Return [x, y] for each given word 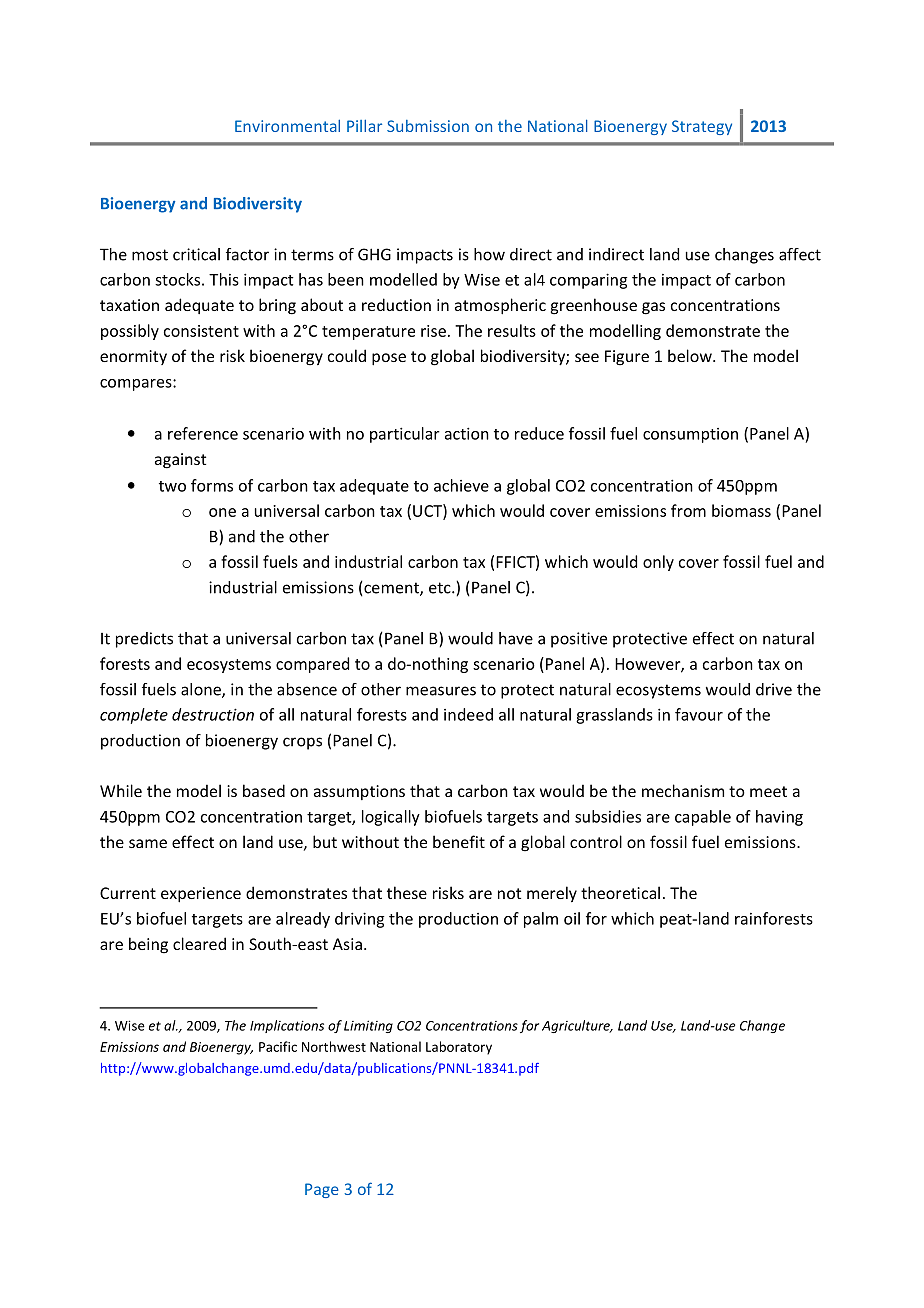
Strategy [702, 127]
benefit [459, 841]
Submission [428, 126]
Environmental [287, 126]
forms [212, 485]
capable [703, 818]
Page [322, 1190]
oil [572, 918]
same [148, 843]
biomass [741, 510]
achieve [461, 485]
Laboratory [459, 1048]
